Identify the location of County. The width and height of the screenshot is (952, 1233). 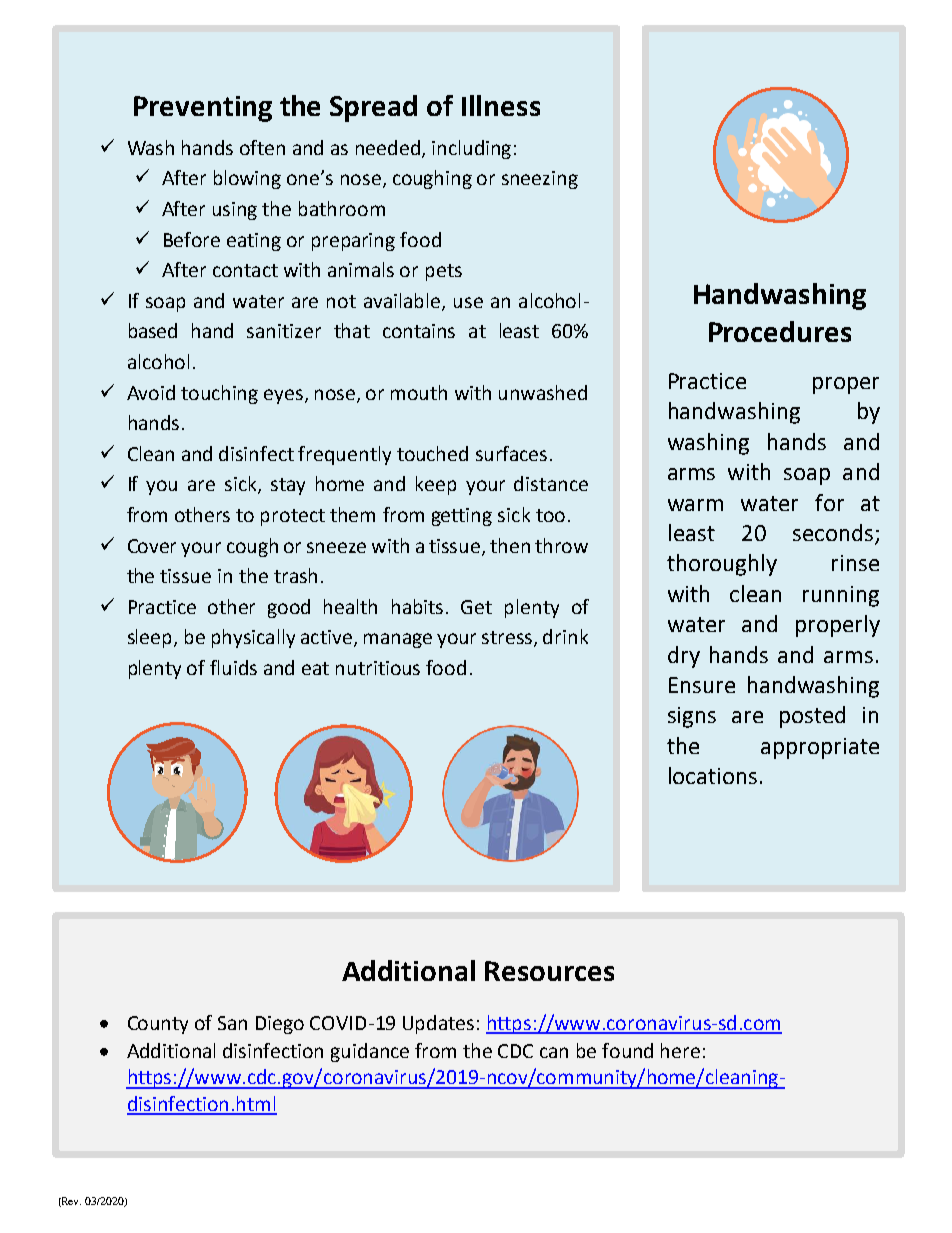
(158, 1025).
